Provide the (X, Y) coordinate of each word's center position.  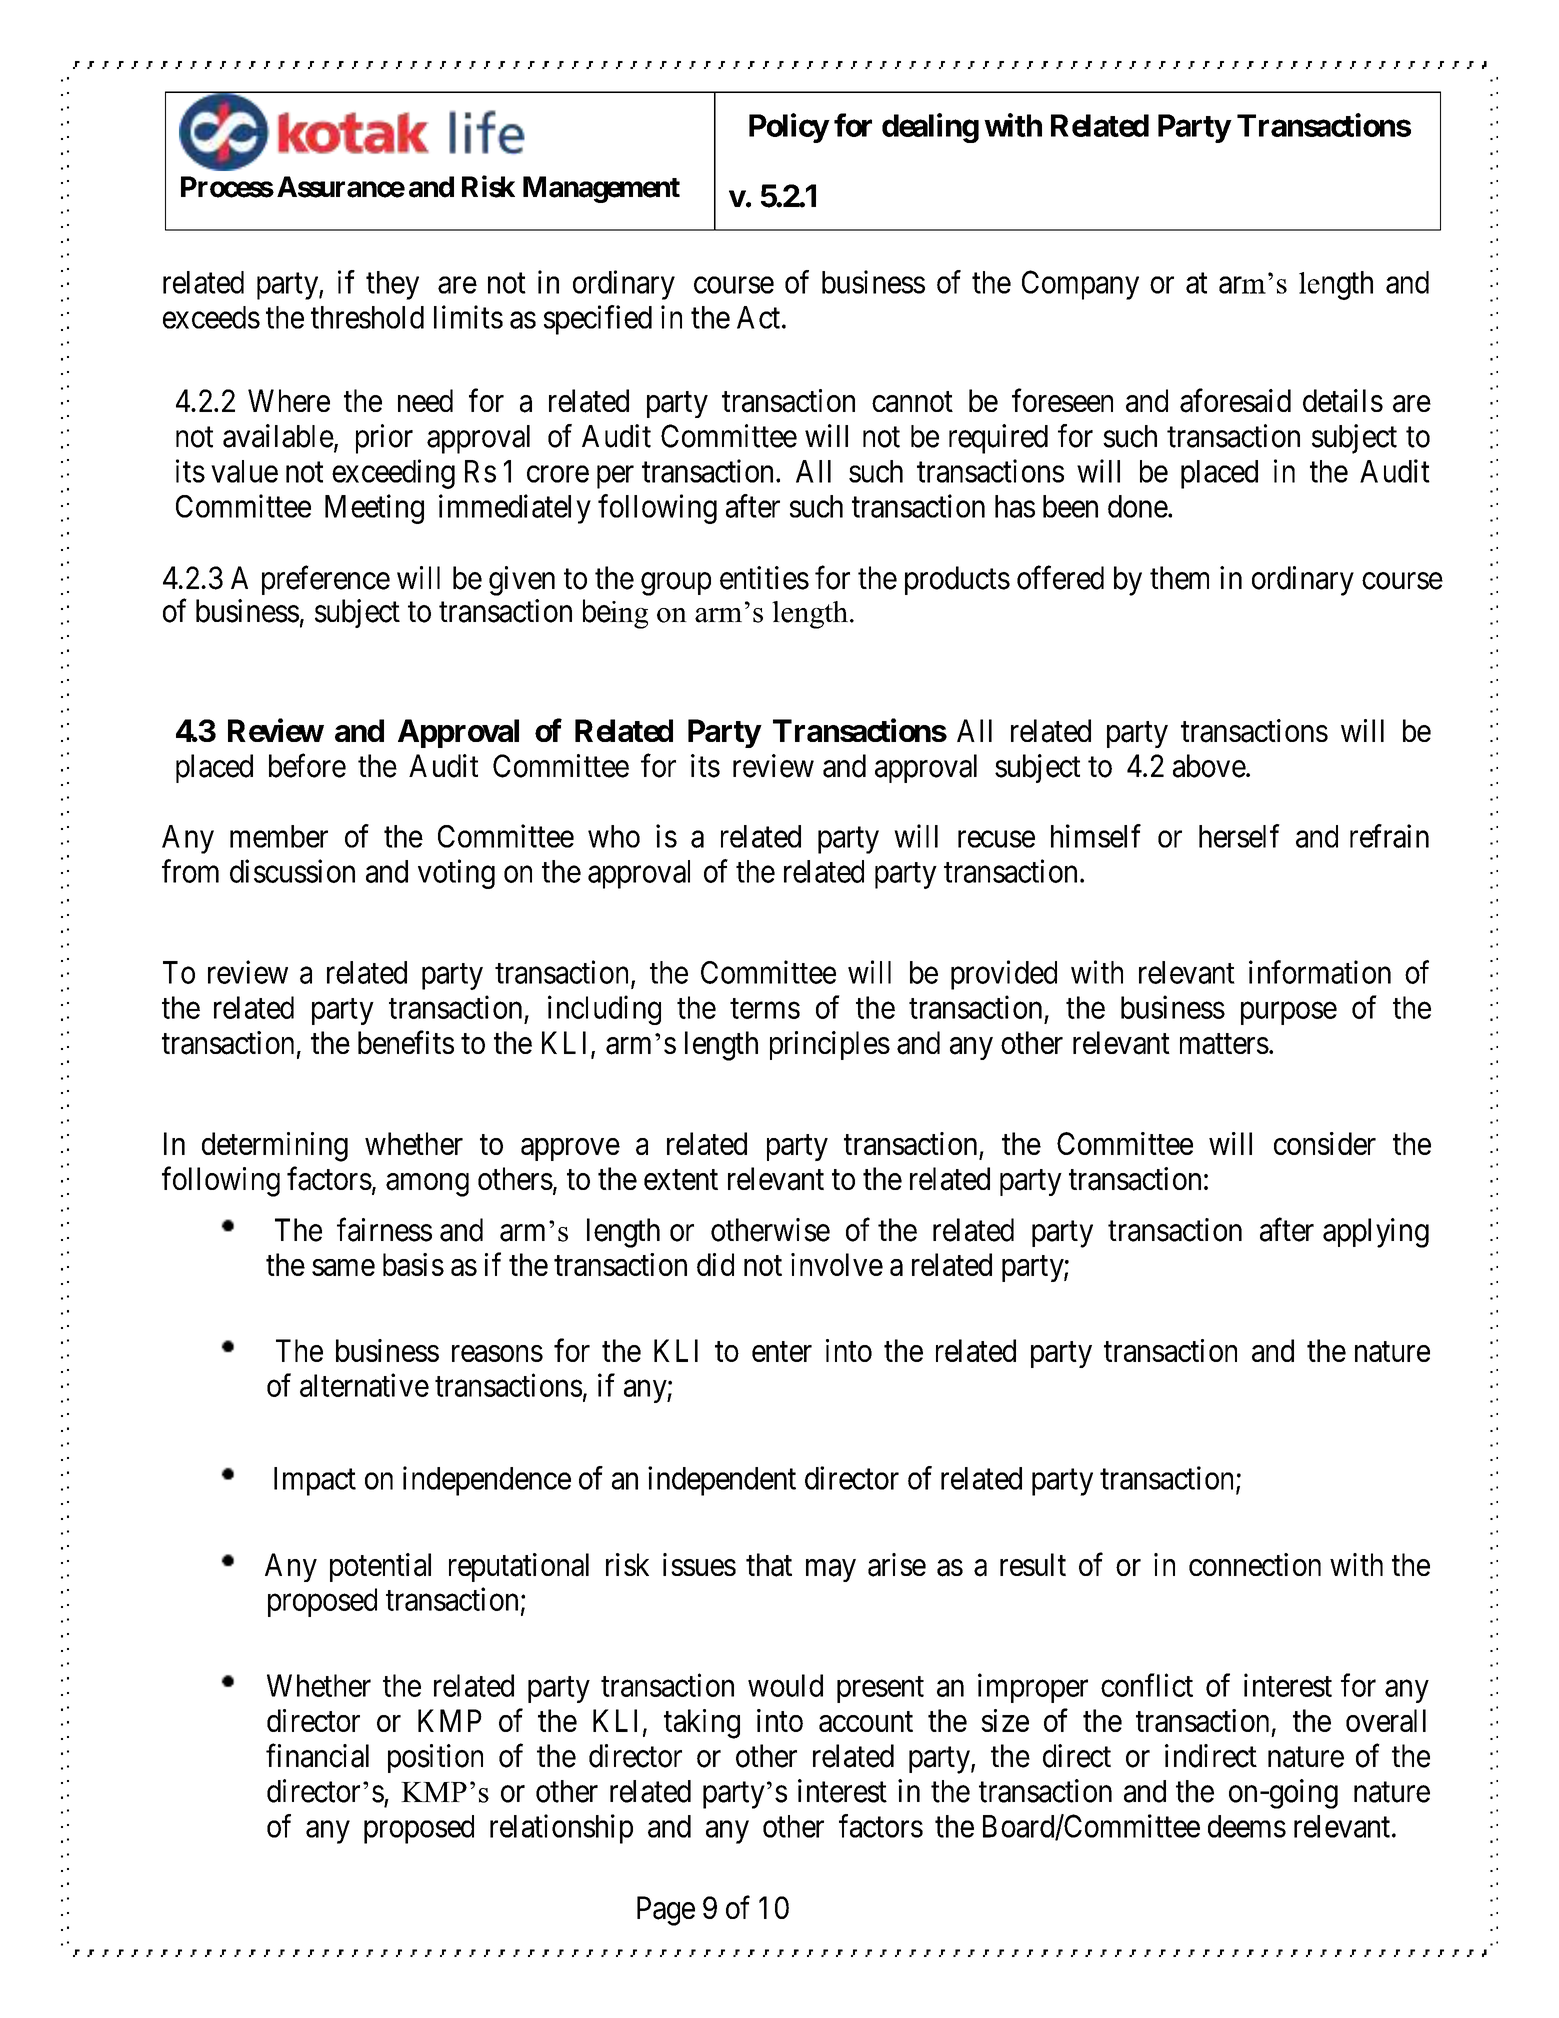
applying (1376, 1233)
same (343, 1267)
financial (317, 1756)
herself (1239, 836)
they (392, 285)
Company (1080, 285)
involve (837, 1264)
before (307, 766)
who (614, 836)
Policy (789, 128)
